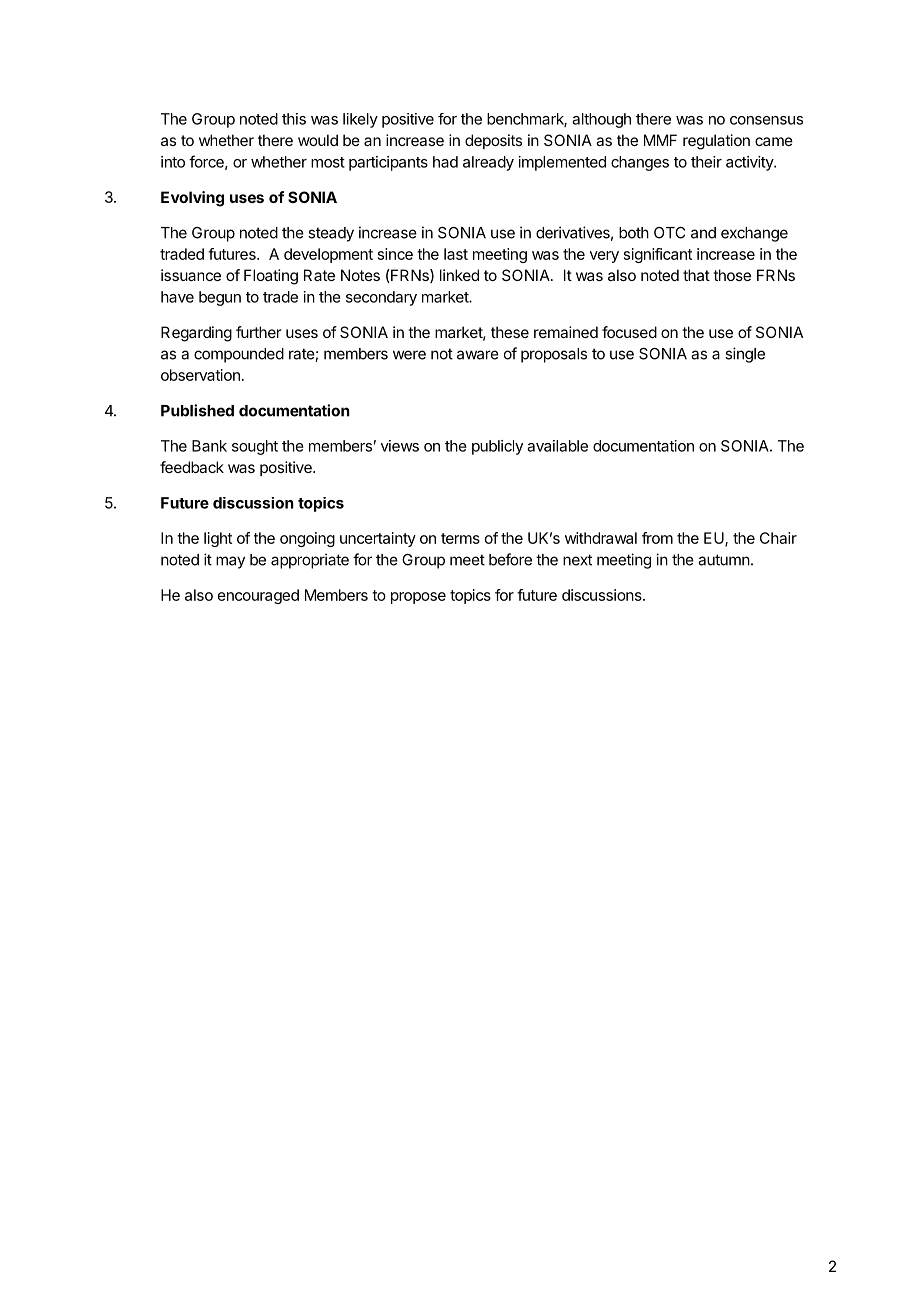 The width and height of the screenshot is (924, 1308). Describe the element at coordinates (716, 142) in the screenshot. I see `regulation` at that location.
